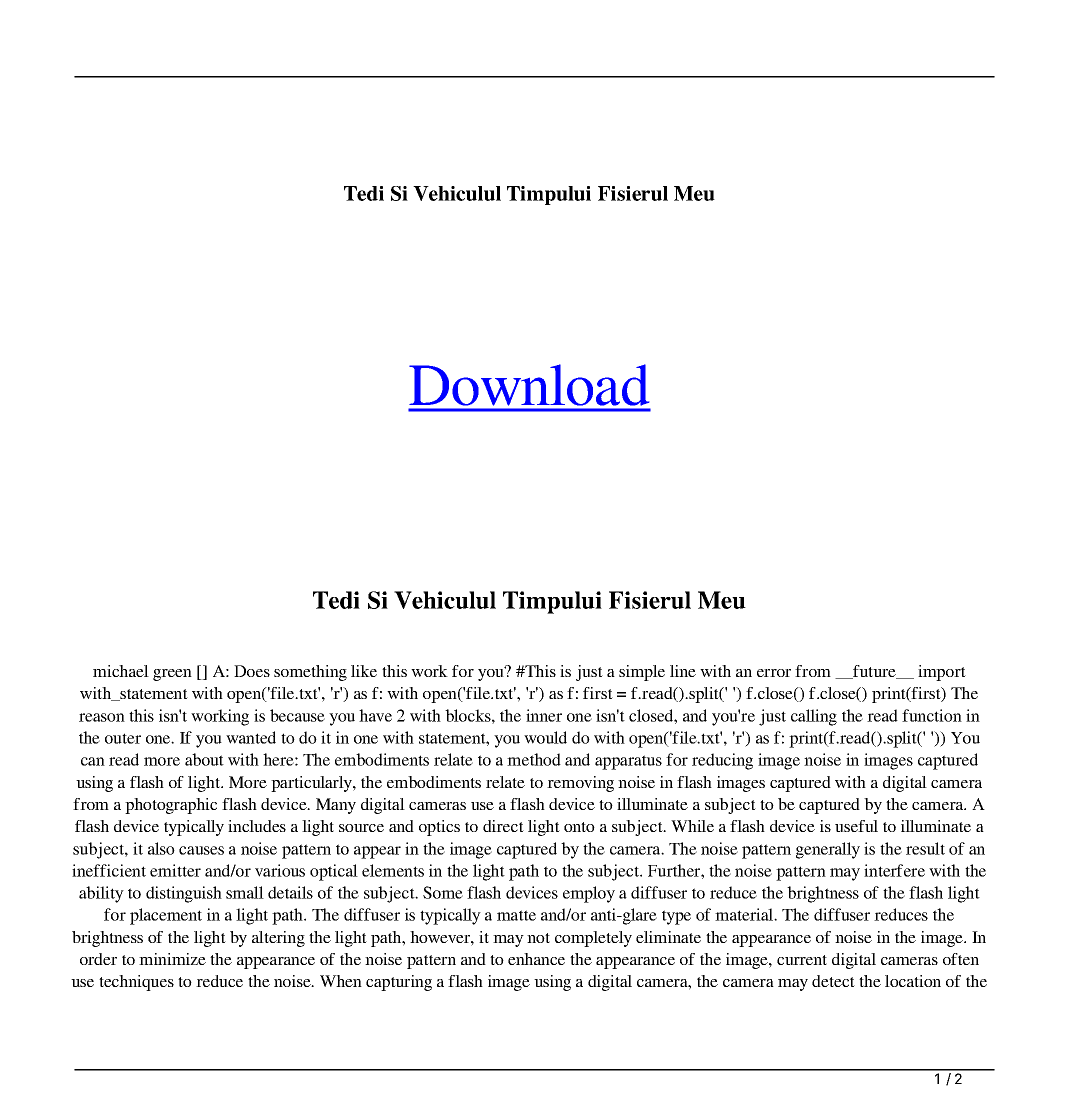 The image size is (1069, 1120). What do you see at coordinates (503, 826) in the screenshot?
I see `direct` at bounding box center [503, 826].
